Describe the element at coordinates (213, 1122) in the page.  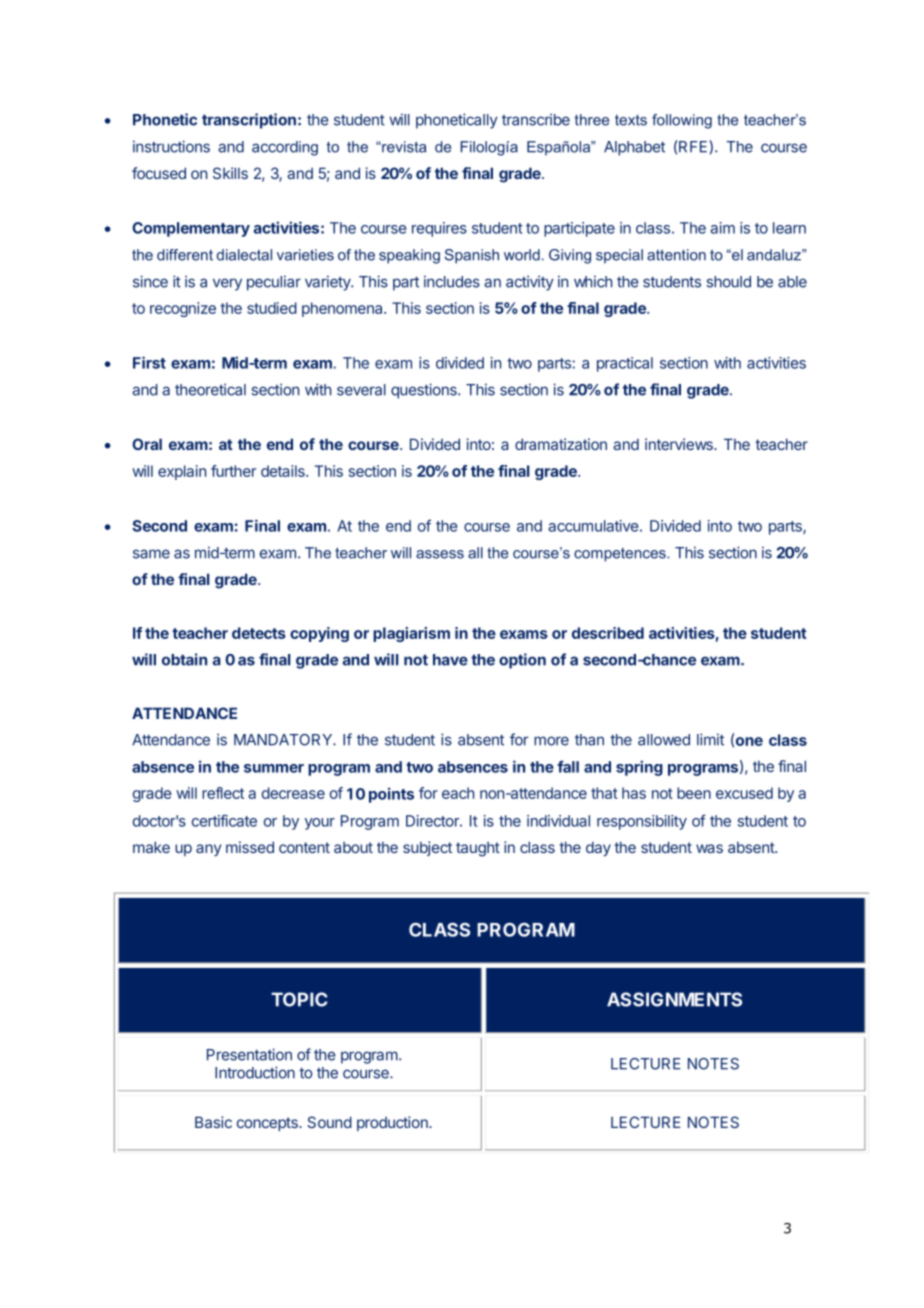
I see `Basic` at that location.
